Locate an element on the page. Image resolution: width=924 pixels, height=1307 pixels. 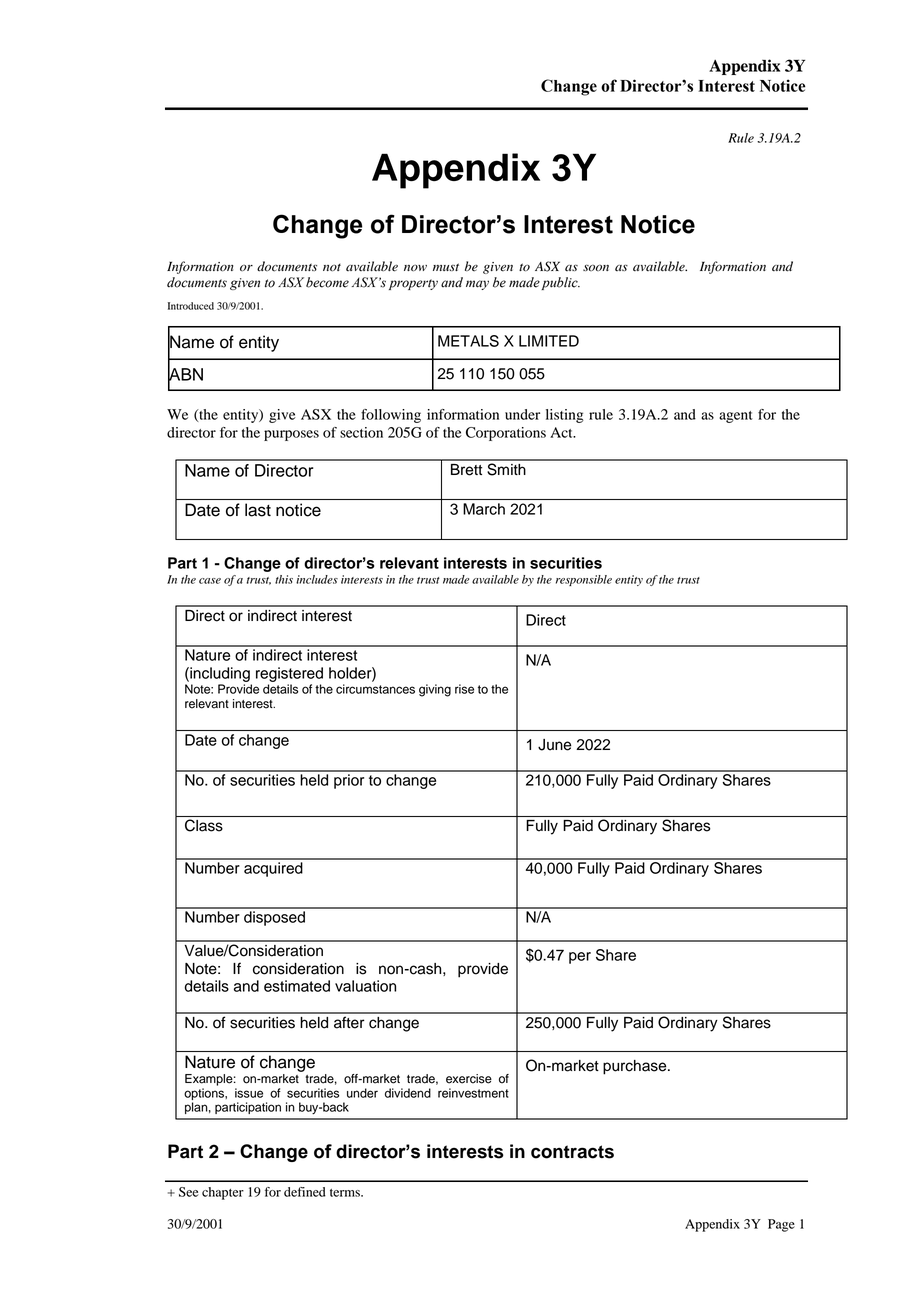
chapter is located at coordinates (223, 1193).
